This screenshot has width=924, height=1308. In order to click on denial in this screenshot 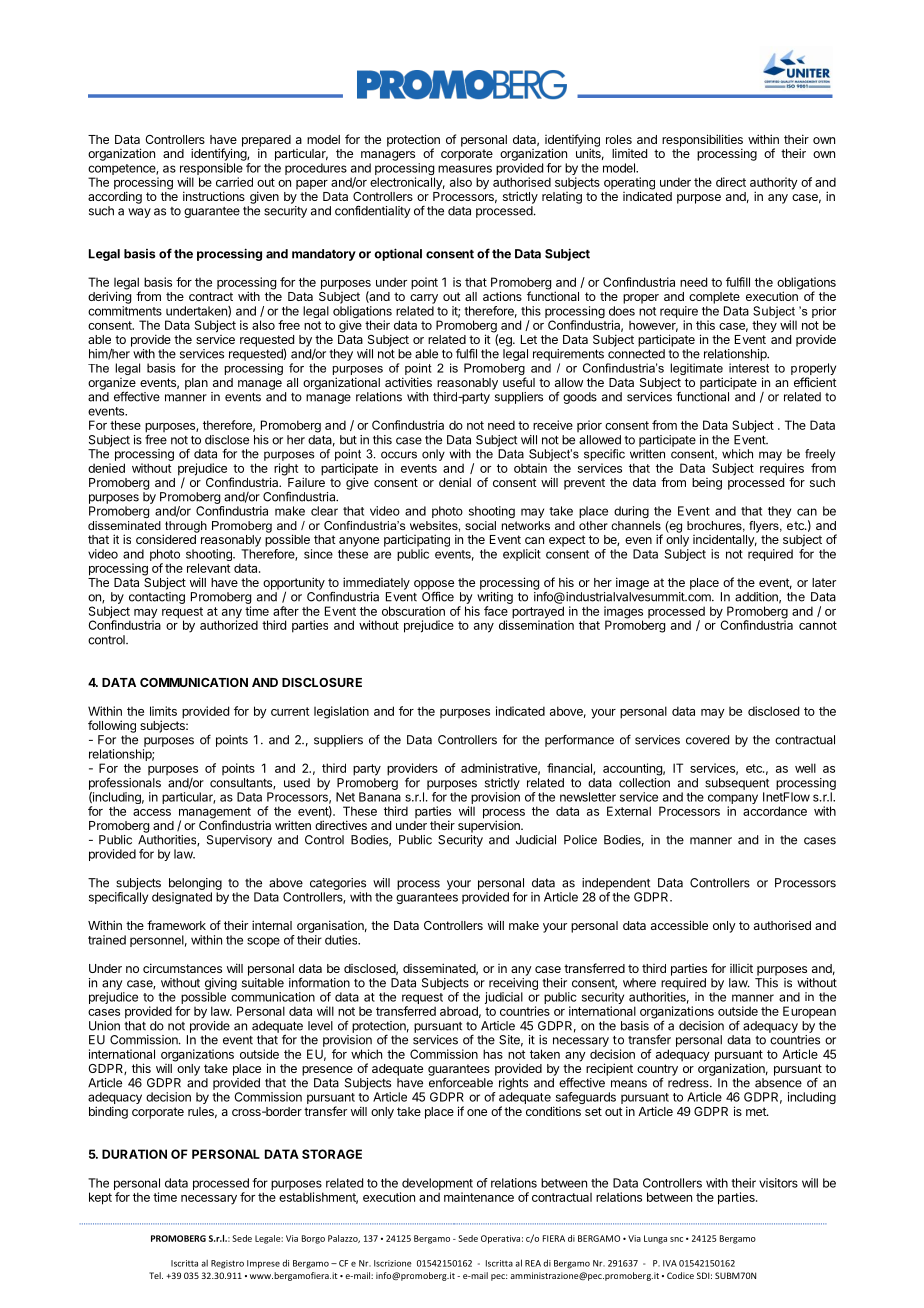, I will do `click(455, 482)`.
